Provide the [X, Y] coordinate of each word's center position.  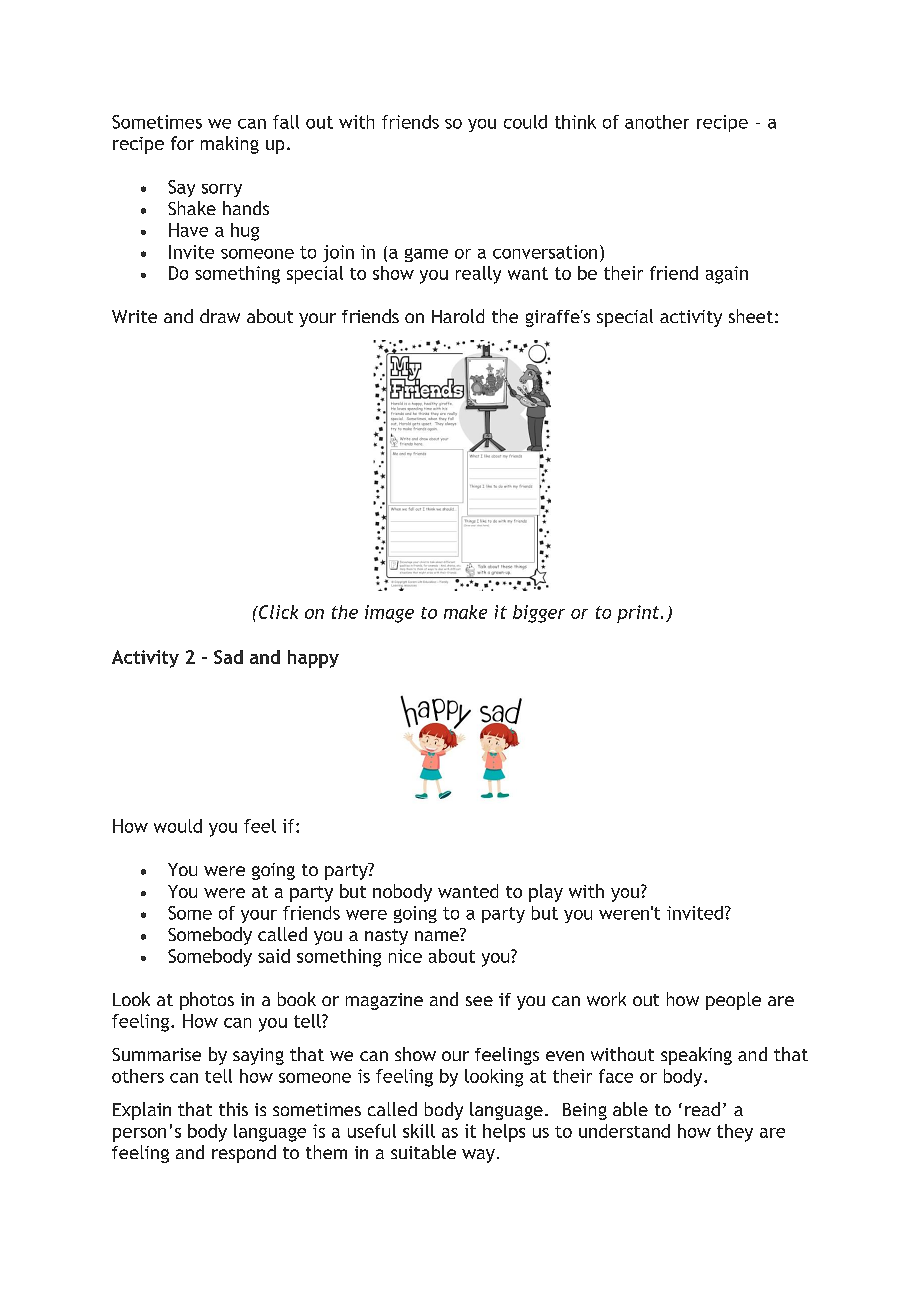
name [438, 935]
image [389, 614]
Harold [458, 316]
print [639, 614]
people [733, 1001]
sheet [751, 316]
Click [277, 612]
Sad [228, 657]
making [230, 145]
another [657, 122]
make [465, 612]
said [274, 956]
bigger [539, 614]
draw [220, 316]
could [525, 122]
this [233, 1109]
